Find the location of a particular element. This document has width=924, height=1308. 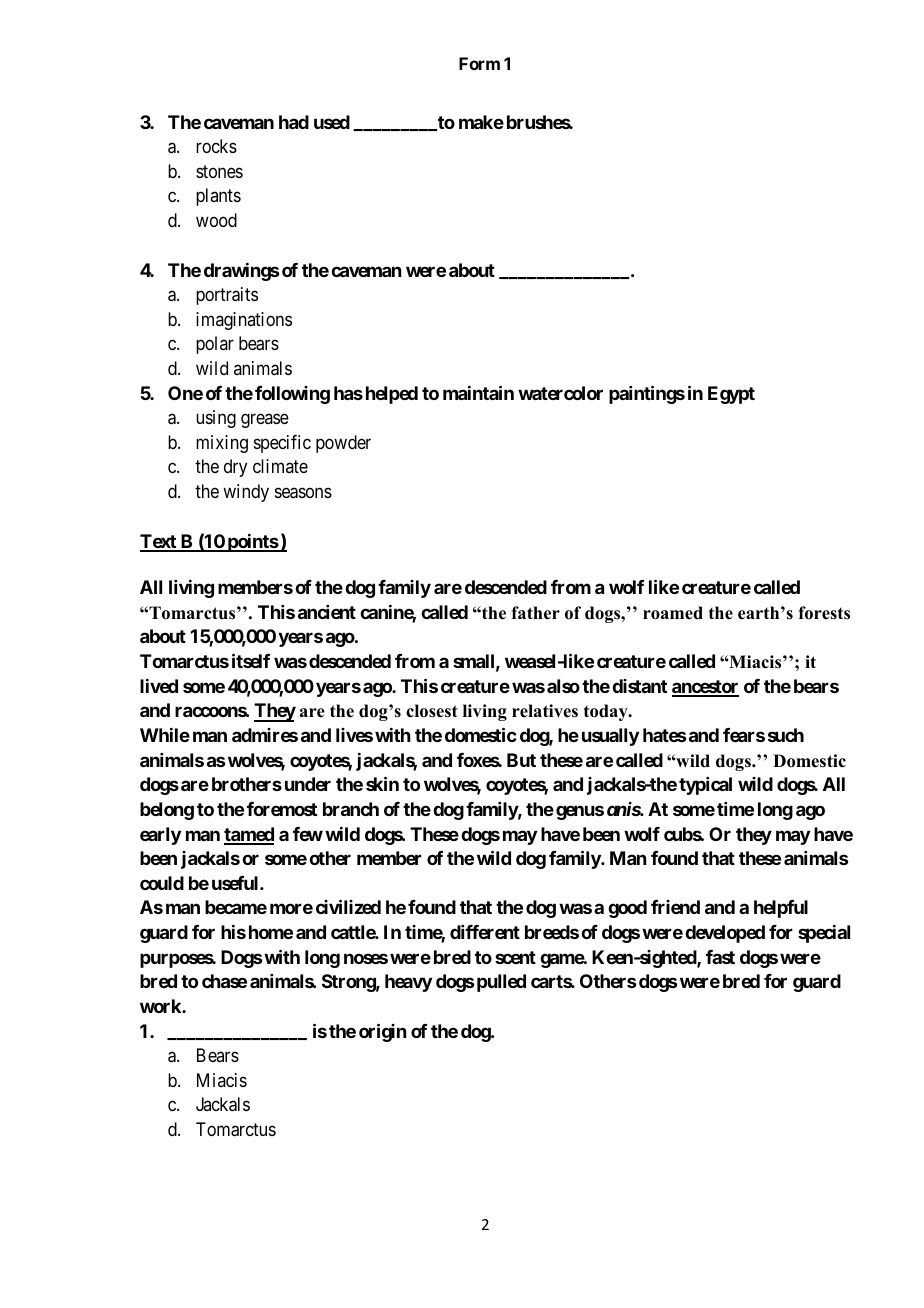

used is located at coordinates (332, 122).
